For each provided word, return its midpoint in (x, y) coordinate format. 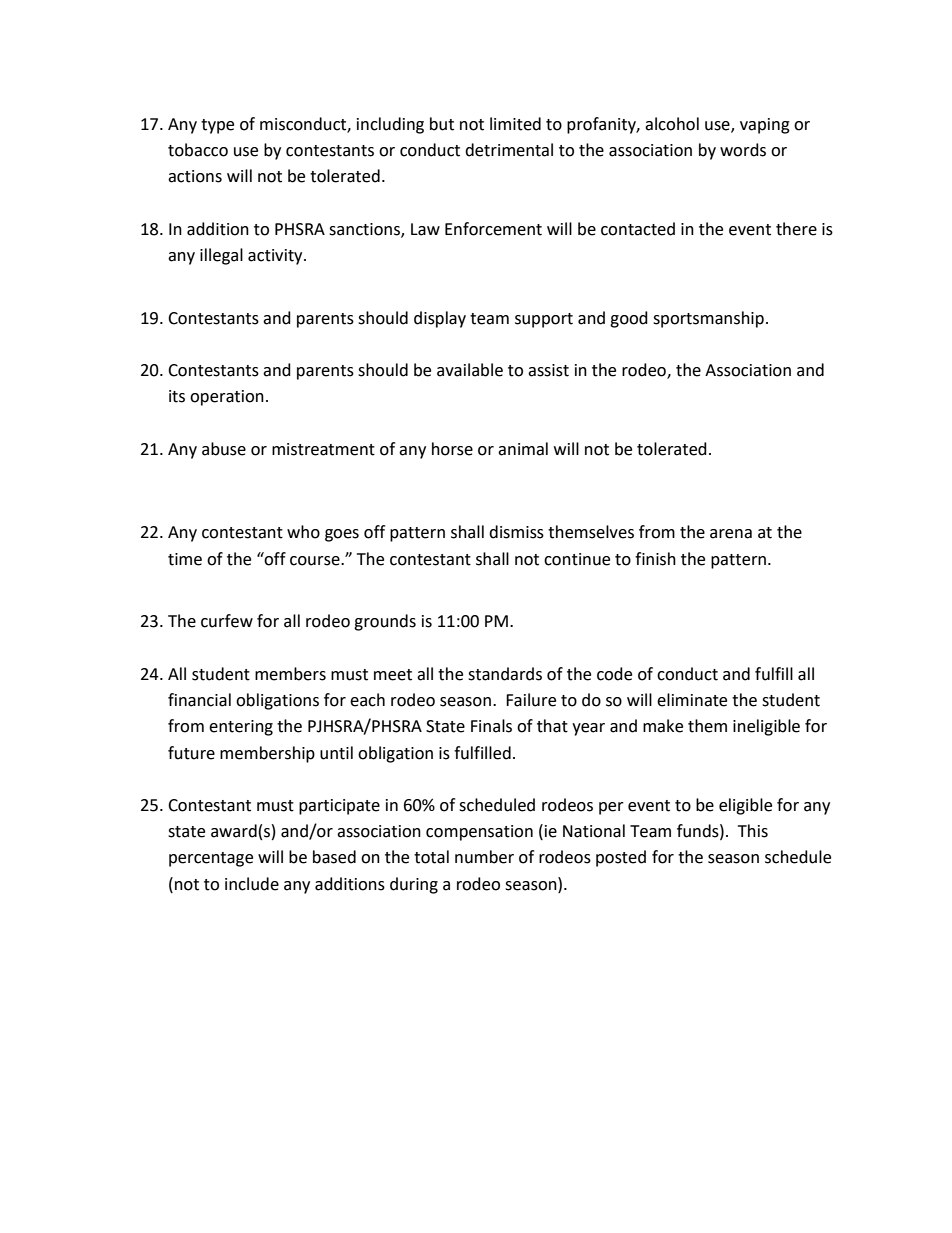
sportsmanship (708, 319)
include (252, 884)
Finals (491, 726)
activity (276, 257)
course (316, 561)
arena (731, 534)
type (217, 126)
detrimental (509, 150)
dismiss (516, 532)
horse (452, 449)
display (440, 319)
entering (241, 728)
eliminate (692, 700)
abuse (224, 449)
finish (655, 559)
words (743, 150)
